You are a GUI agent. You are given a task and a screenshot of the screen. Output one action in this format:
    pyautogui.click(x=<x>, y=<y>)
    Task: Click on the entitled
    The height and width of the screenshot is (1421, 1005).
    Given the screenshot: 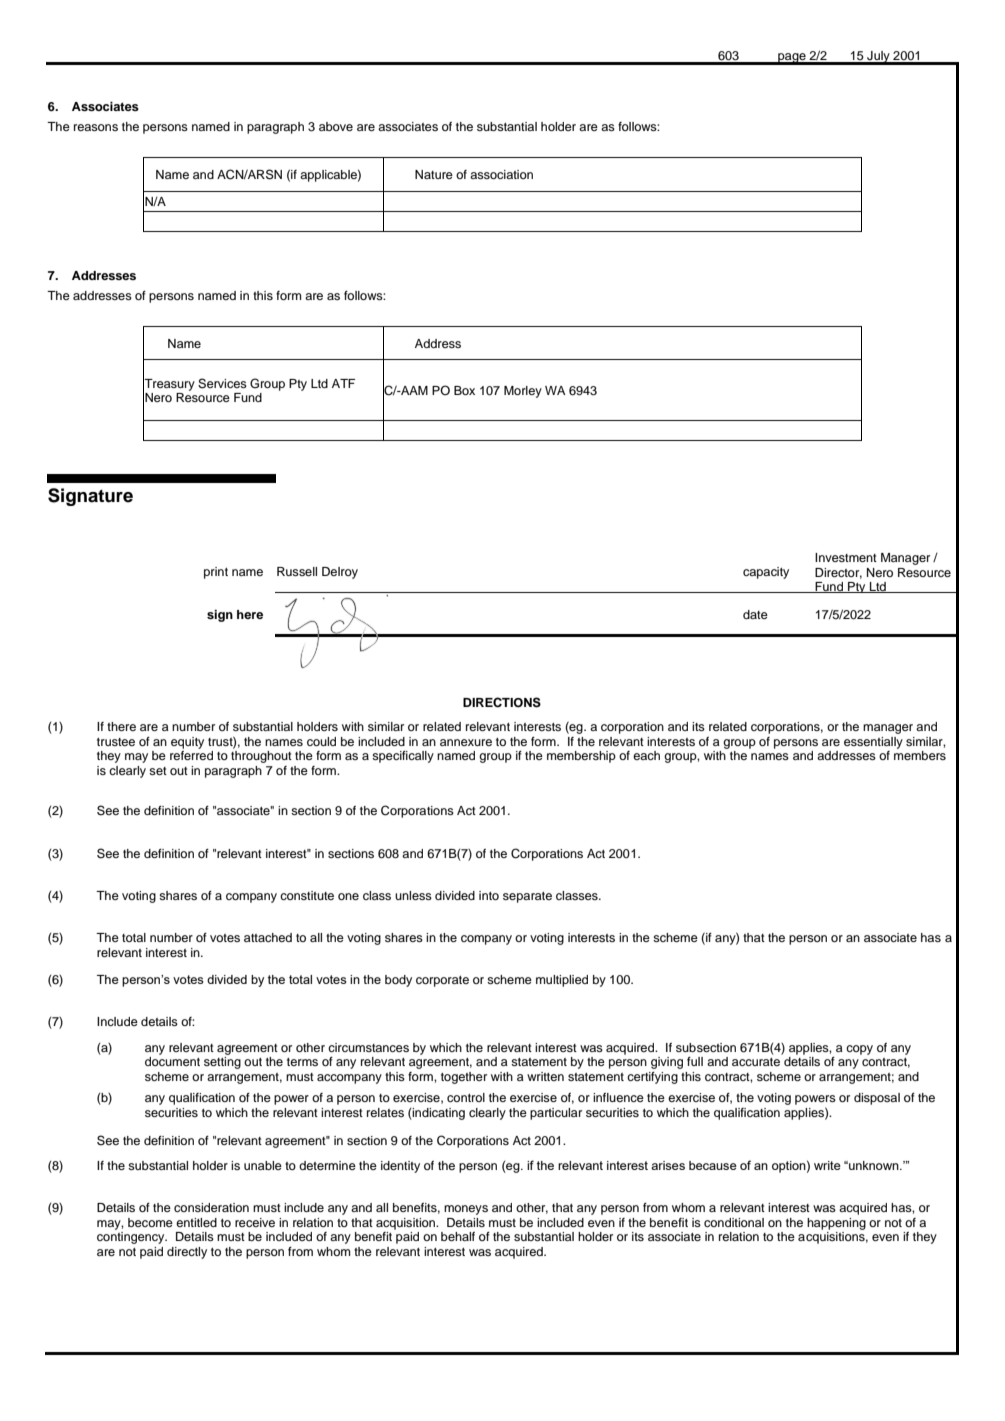 What is the action you would take?
    pyautogui.click(x=196, y=1222)
